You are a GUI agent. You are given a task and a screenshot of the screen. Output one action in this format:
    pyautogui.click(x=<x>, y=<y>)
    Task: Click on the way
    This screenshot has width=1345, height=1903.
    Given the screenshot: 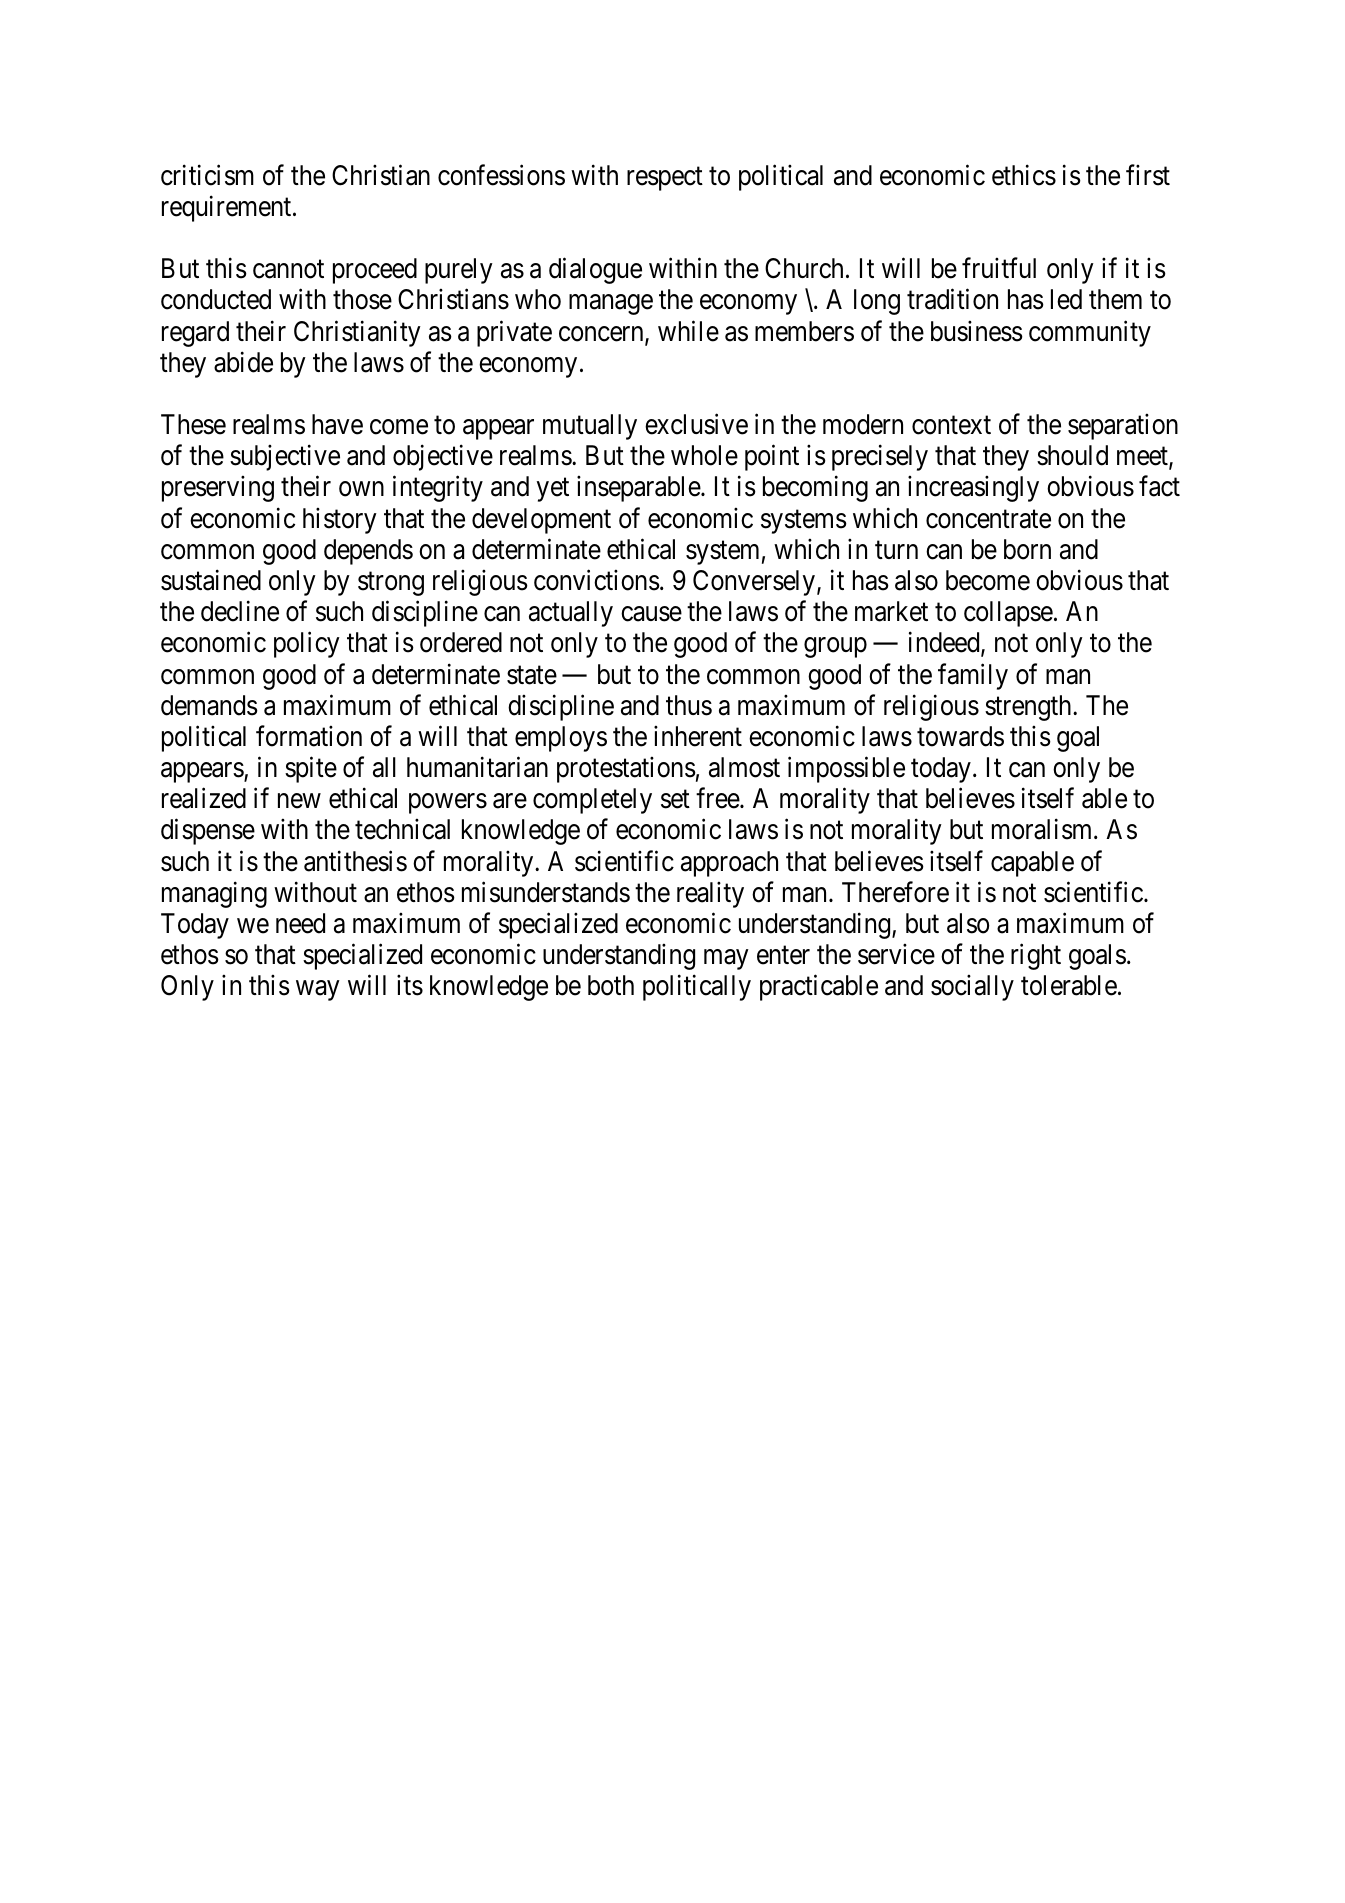 What is the action you would take?
    pyautogui.click(x=317, y=991)
